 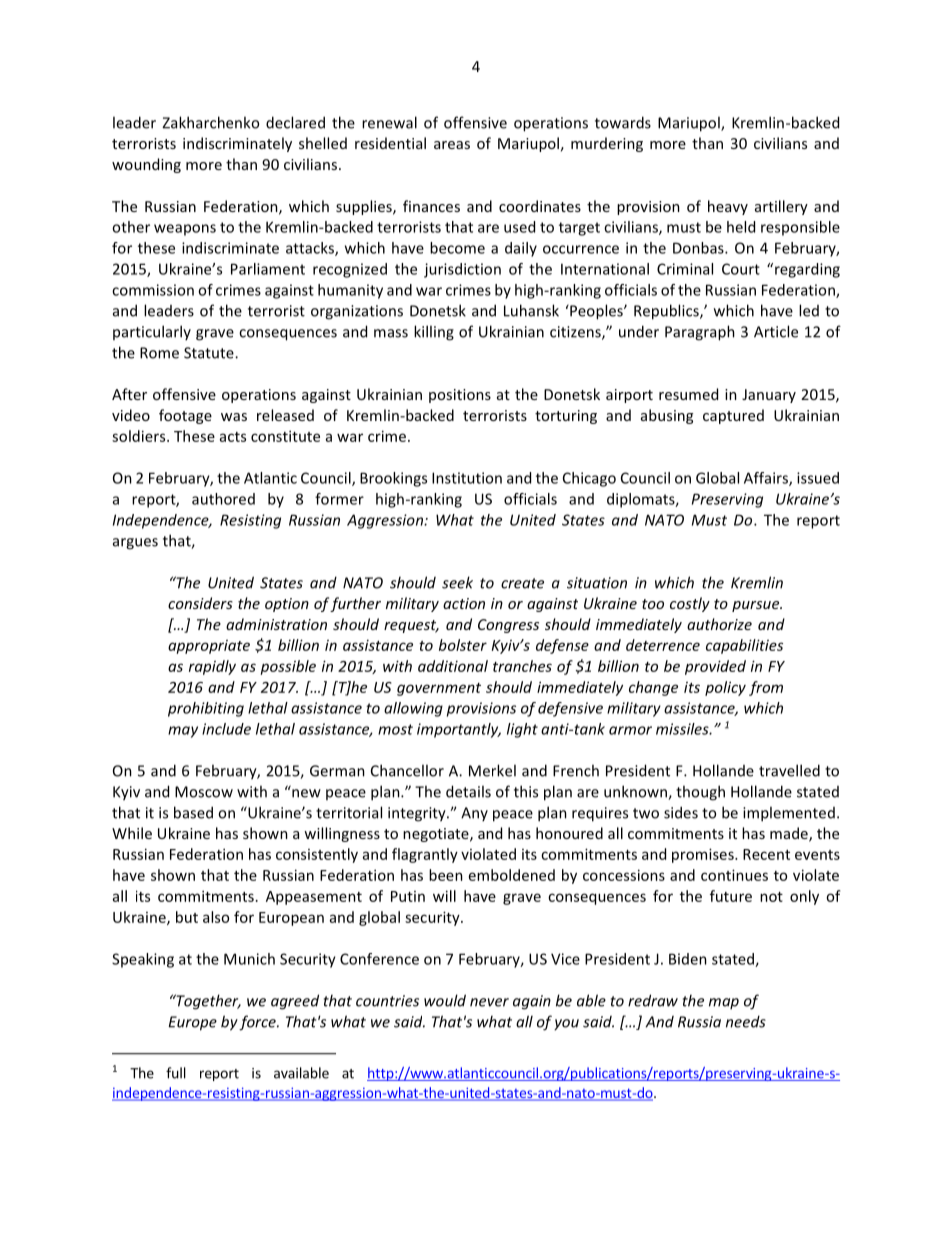 I want to click on action, so click(x=464, y=603).
